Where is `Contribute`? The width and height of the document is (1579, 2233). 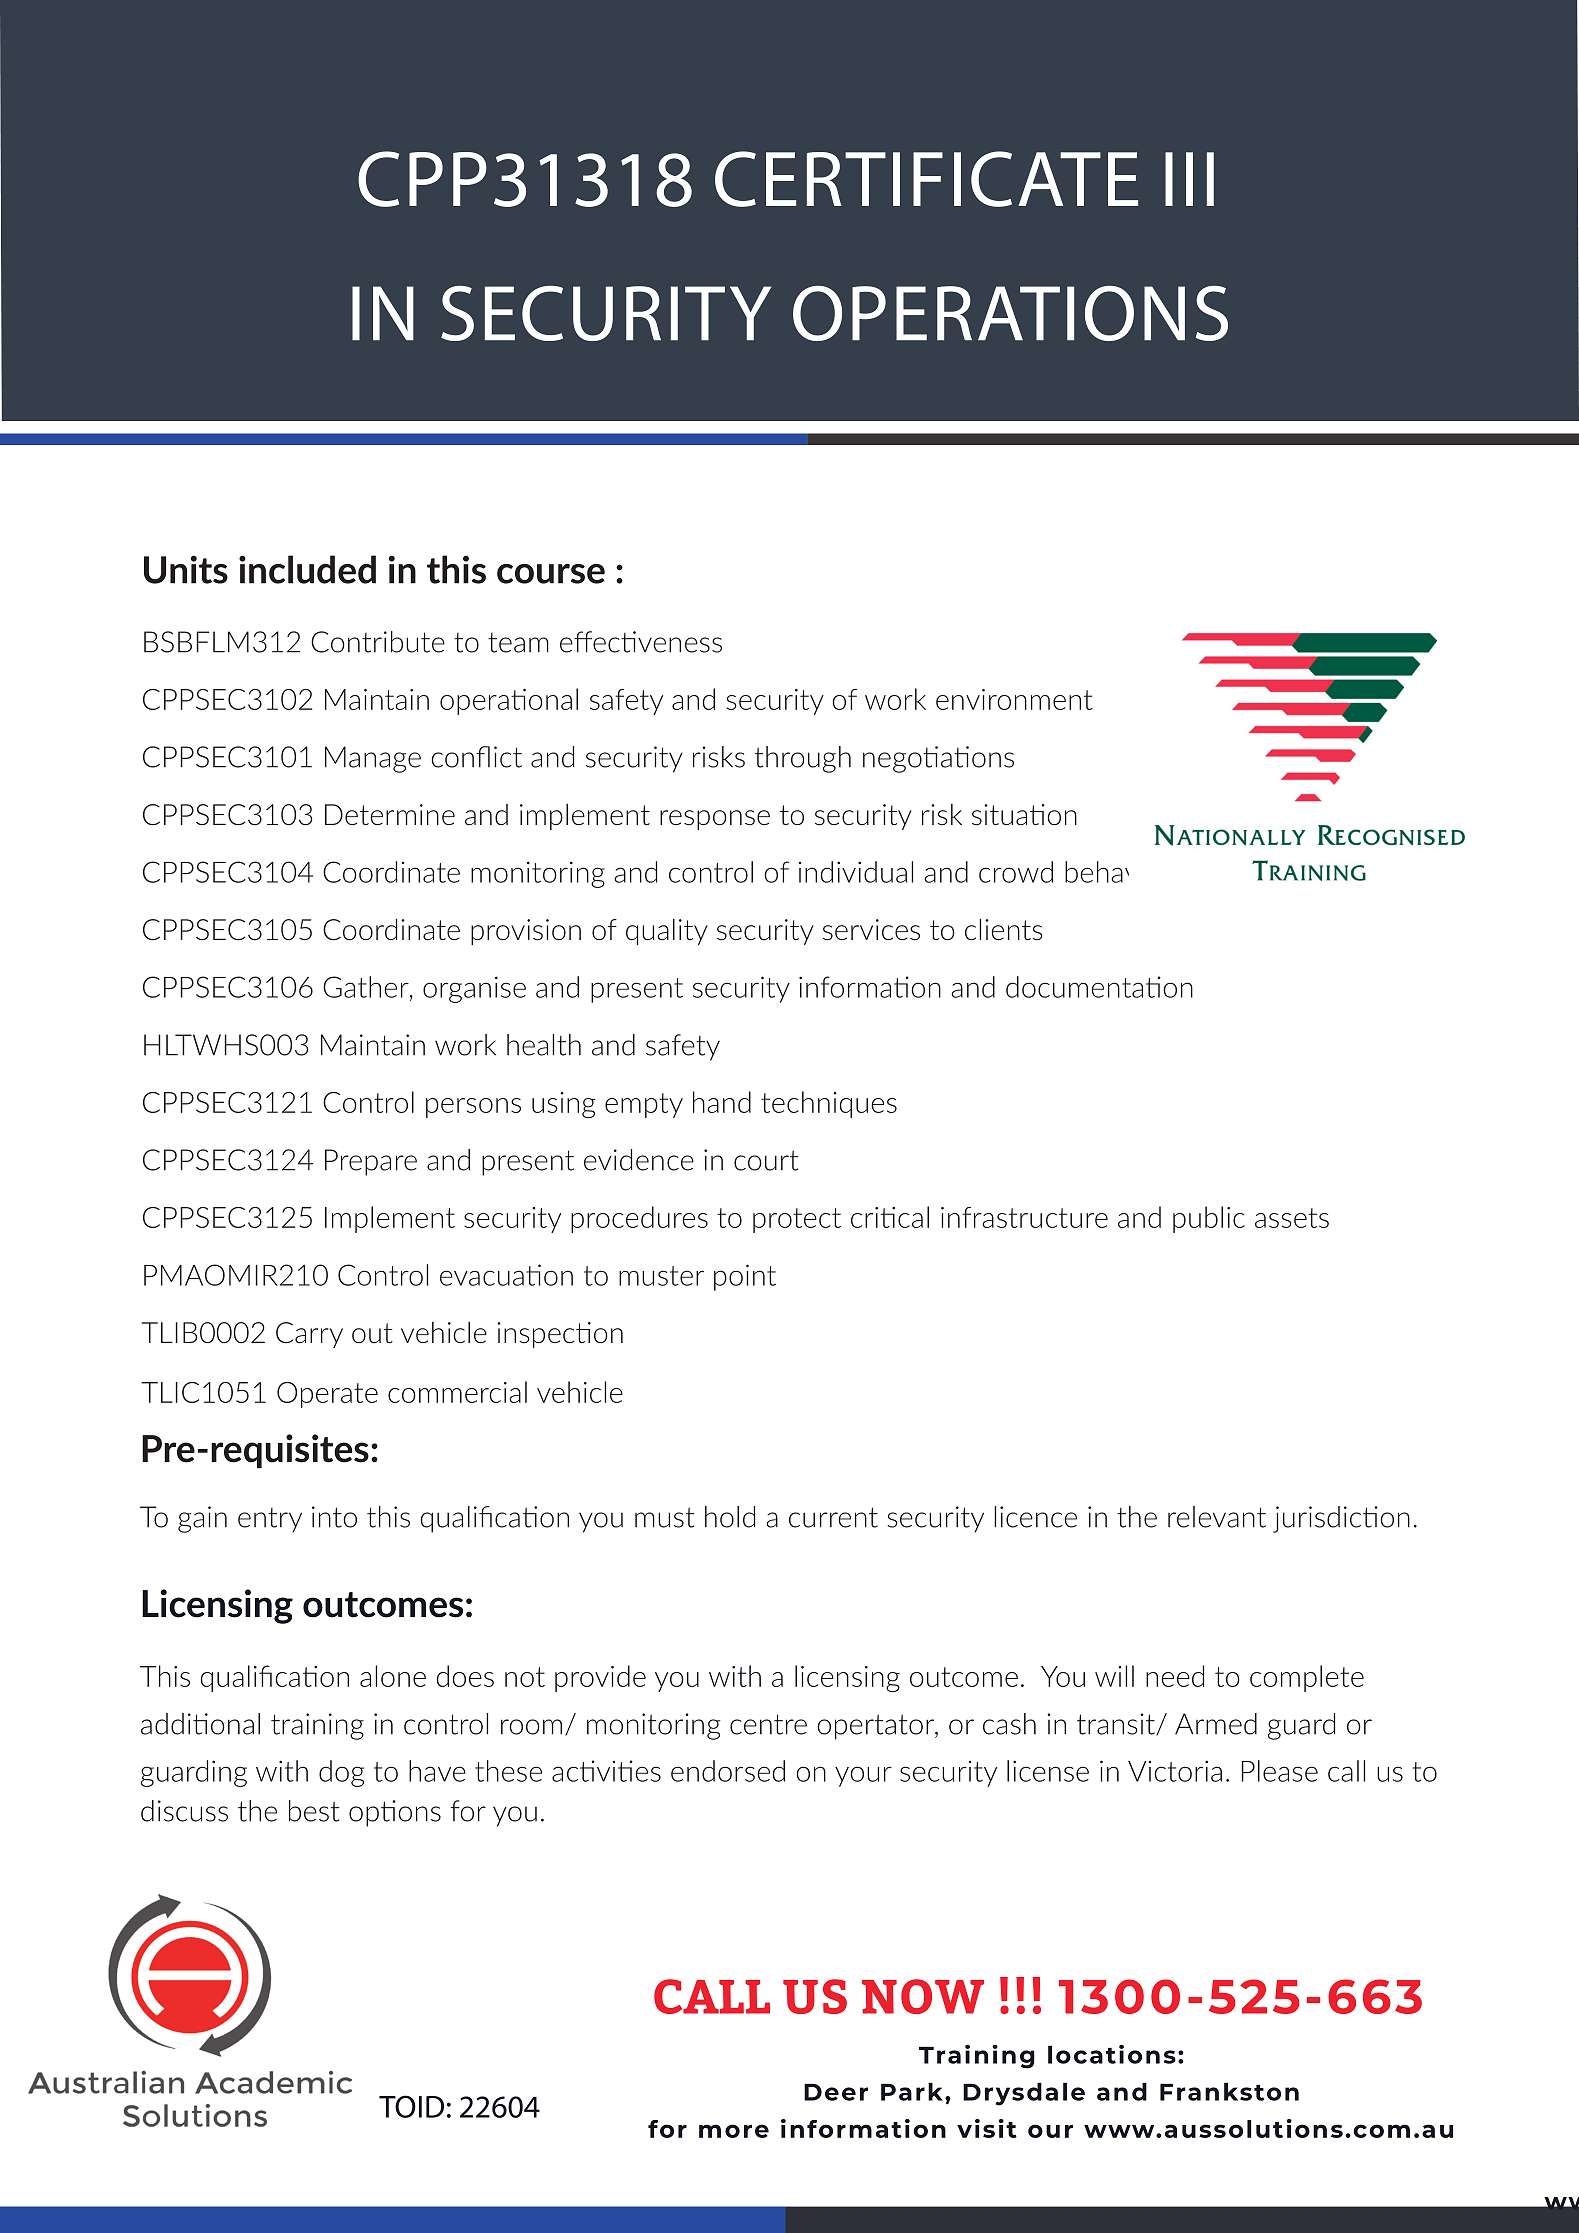 Contribute is located at coordinates (378, 642).
